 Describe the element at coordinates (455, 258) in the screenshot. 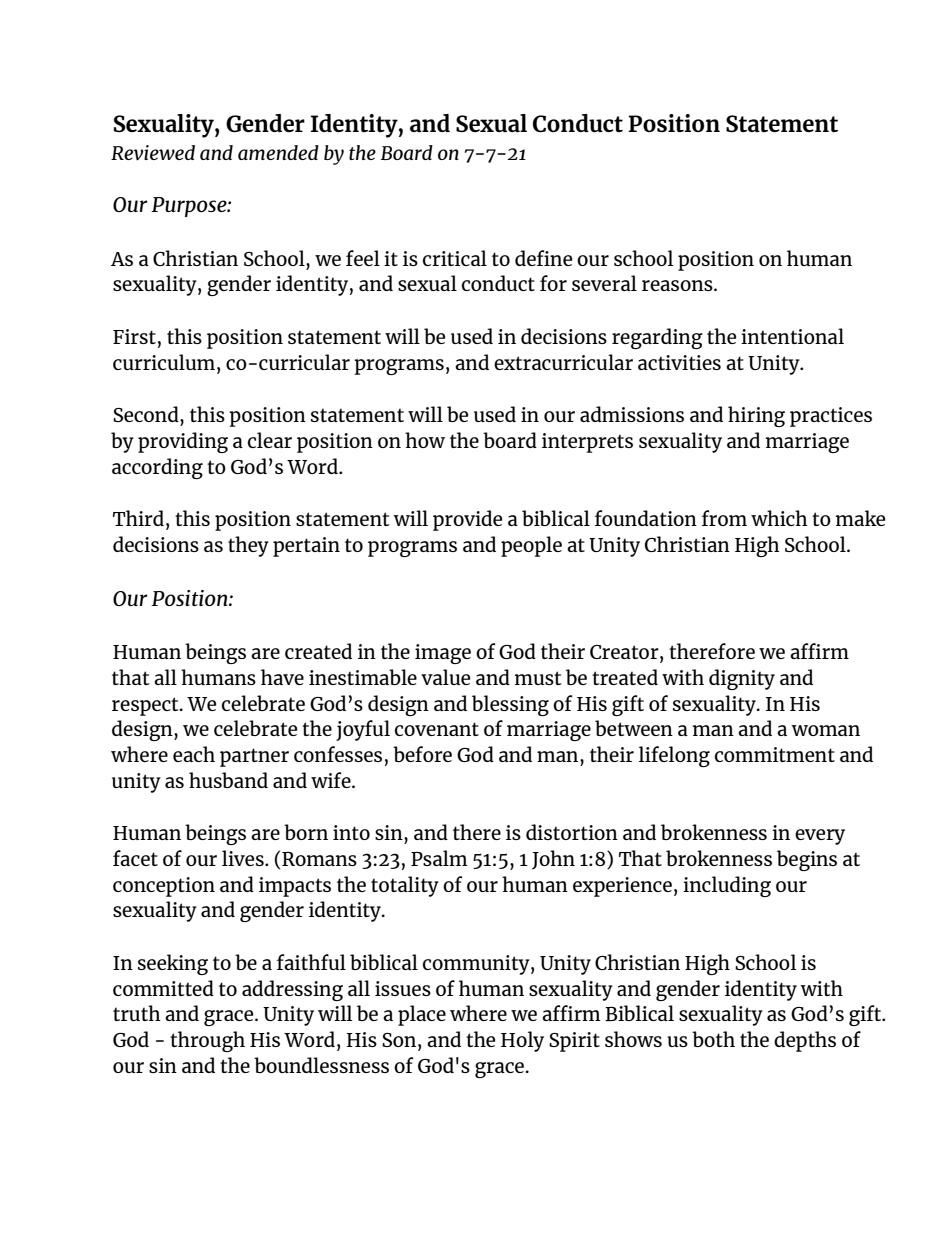

I see `critical` at that location.
